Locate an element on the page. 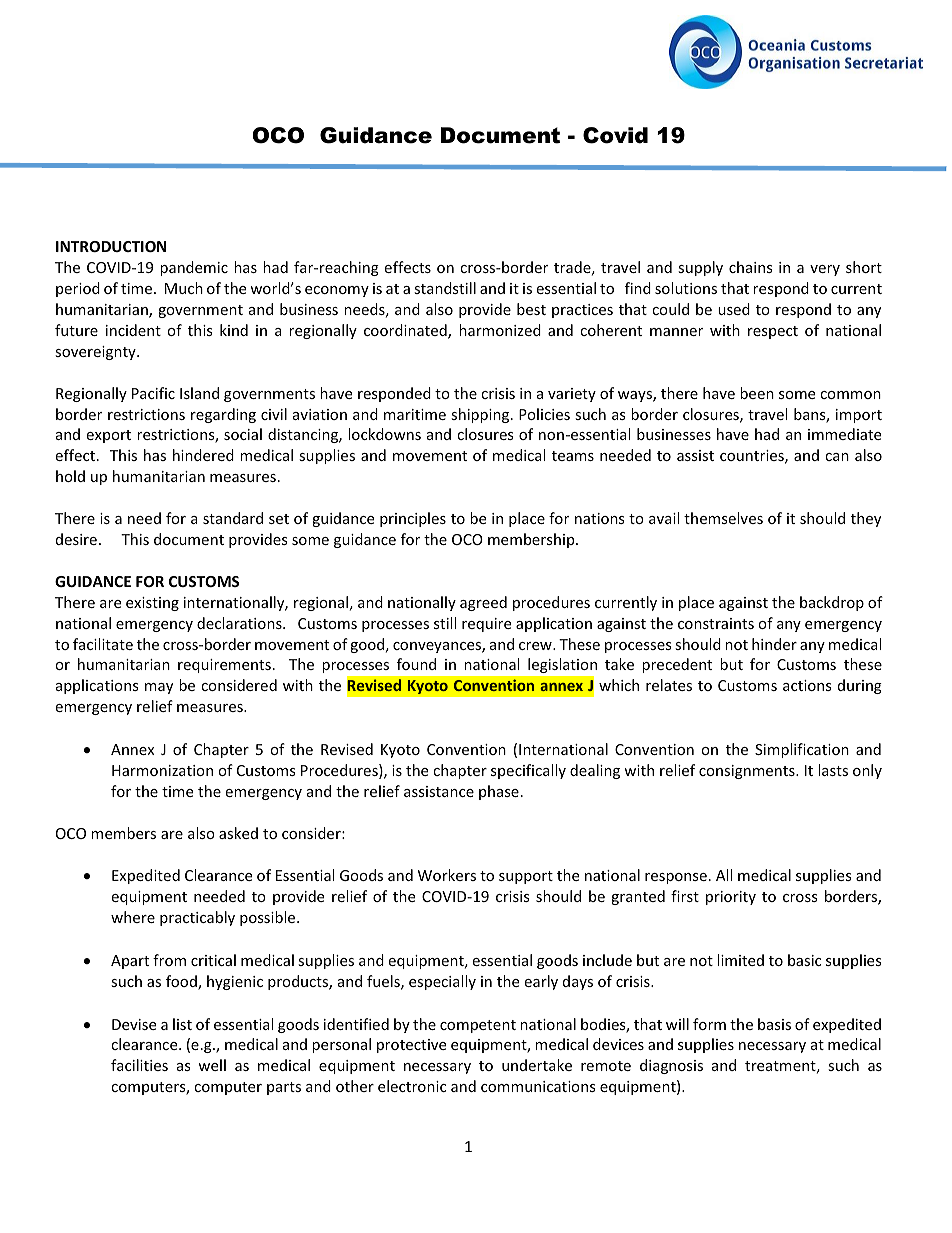  pandemic is located at coordinates (194, 268).
